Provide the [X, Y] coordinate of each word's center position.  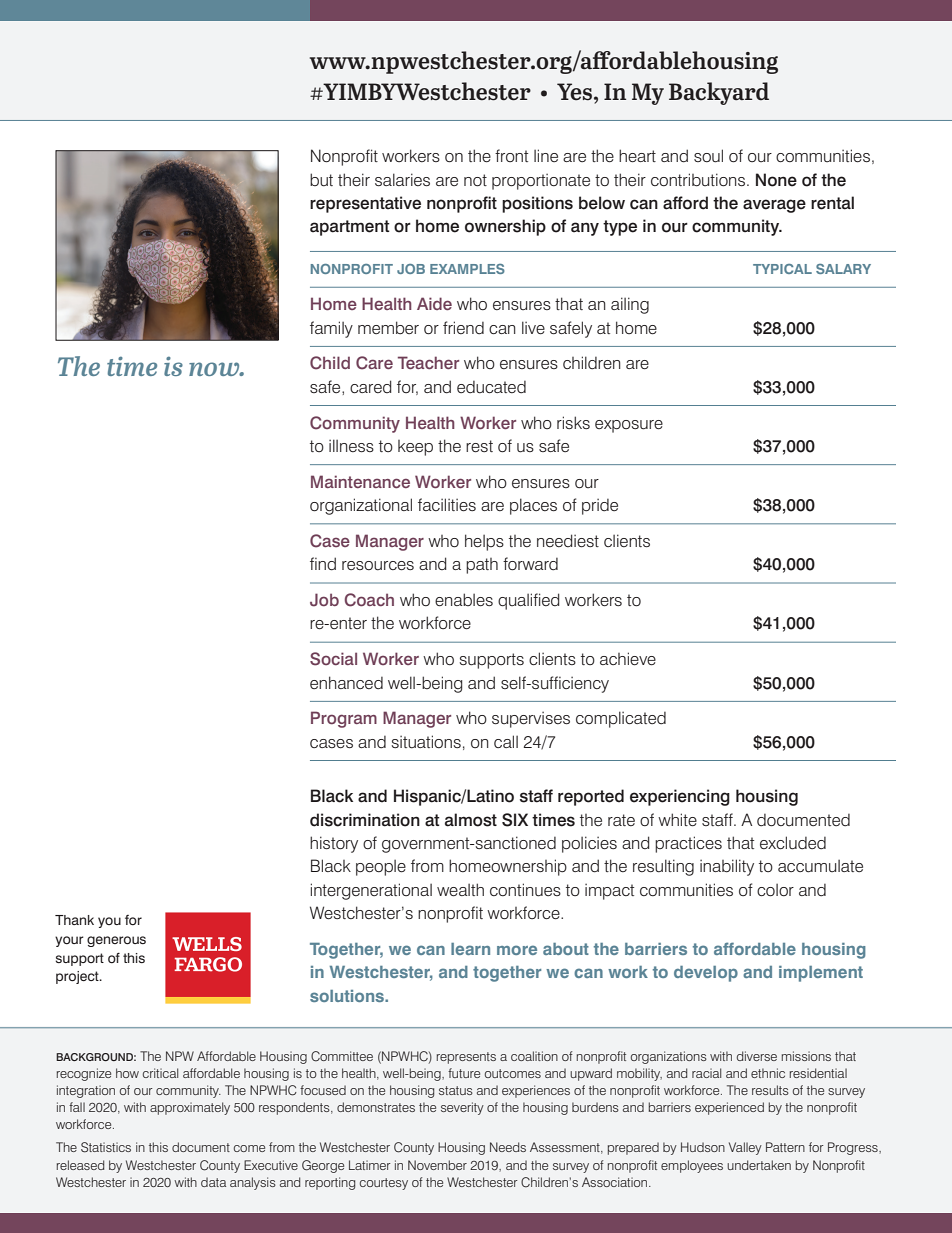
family [331, 329]
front [511, 155]
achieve [628, 659]
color [775, 890]
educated [491, 387]
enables [464, 600]
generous [116, 941]
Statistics [106, 1147]
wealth [460, 890]
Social [333, 659]
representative [365, 204]
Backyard [719, 93]
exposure [629, 426]
